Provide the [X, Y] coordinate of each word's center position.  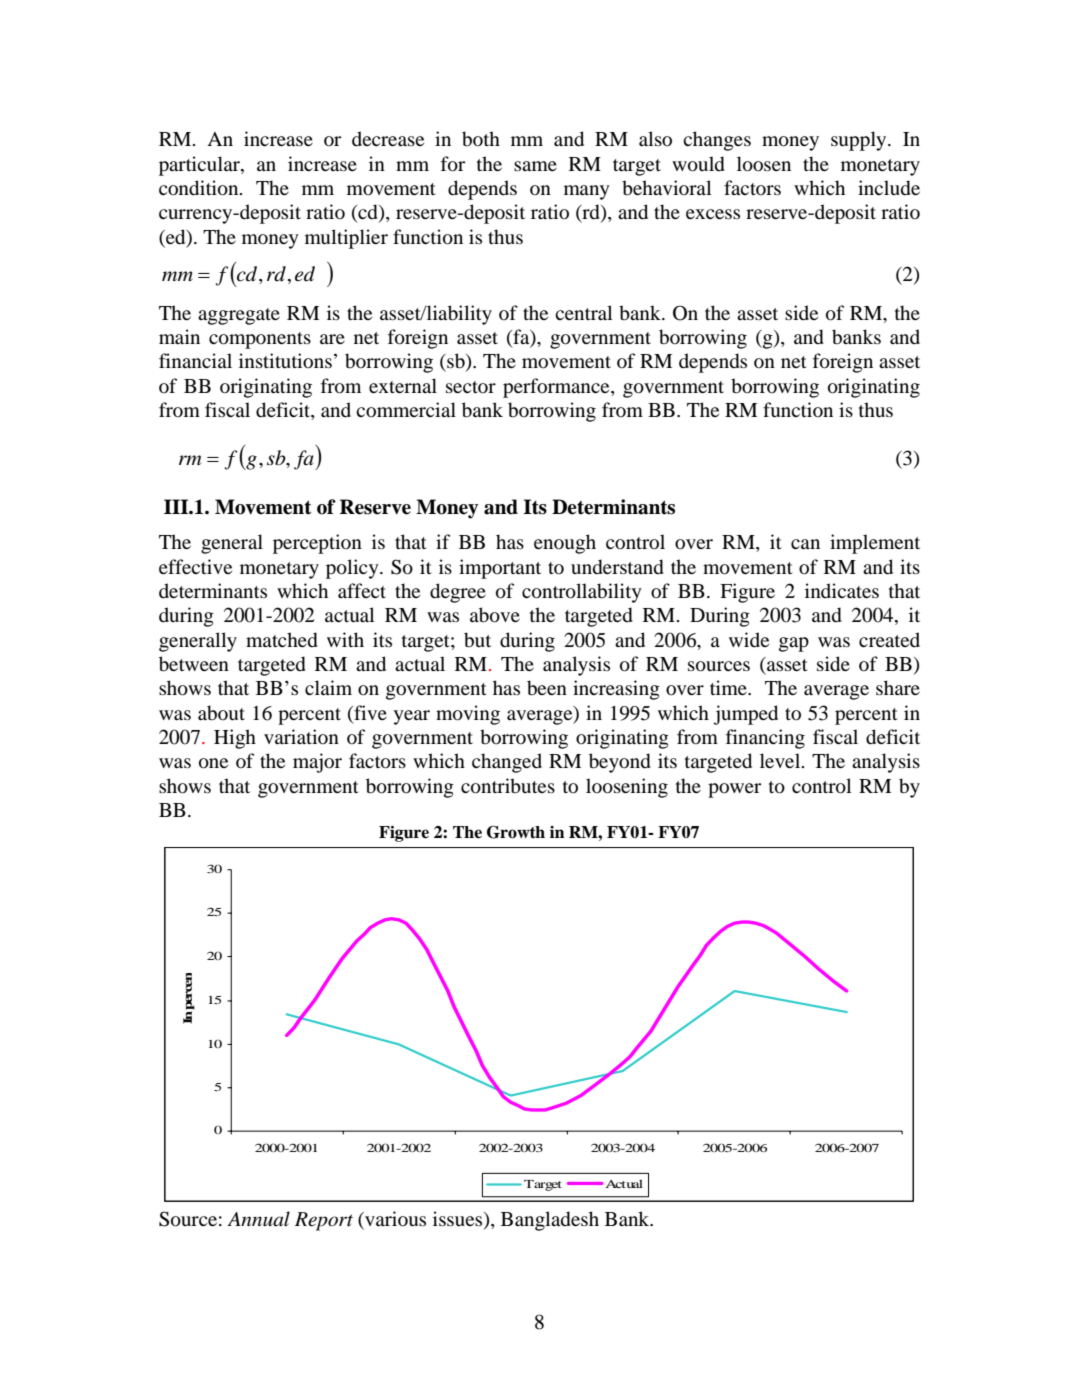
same [535, 166]
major [317, 763]
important [500, 569]
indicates [842, 590]
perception [317, 544]
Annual [258, 1219]
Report [324, 1221]
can [805, 544]
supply [860, 141]
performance [557, 388]
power [734, 790]
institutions [285, 361]
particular [200, 166]
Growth [516, 832]
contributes [508, 786]
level [781, 760]
